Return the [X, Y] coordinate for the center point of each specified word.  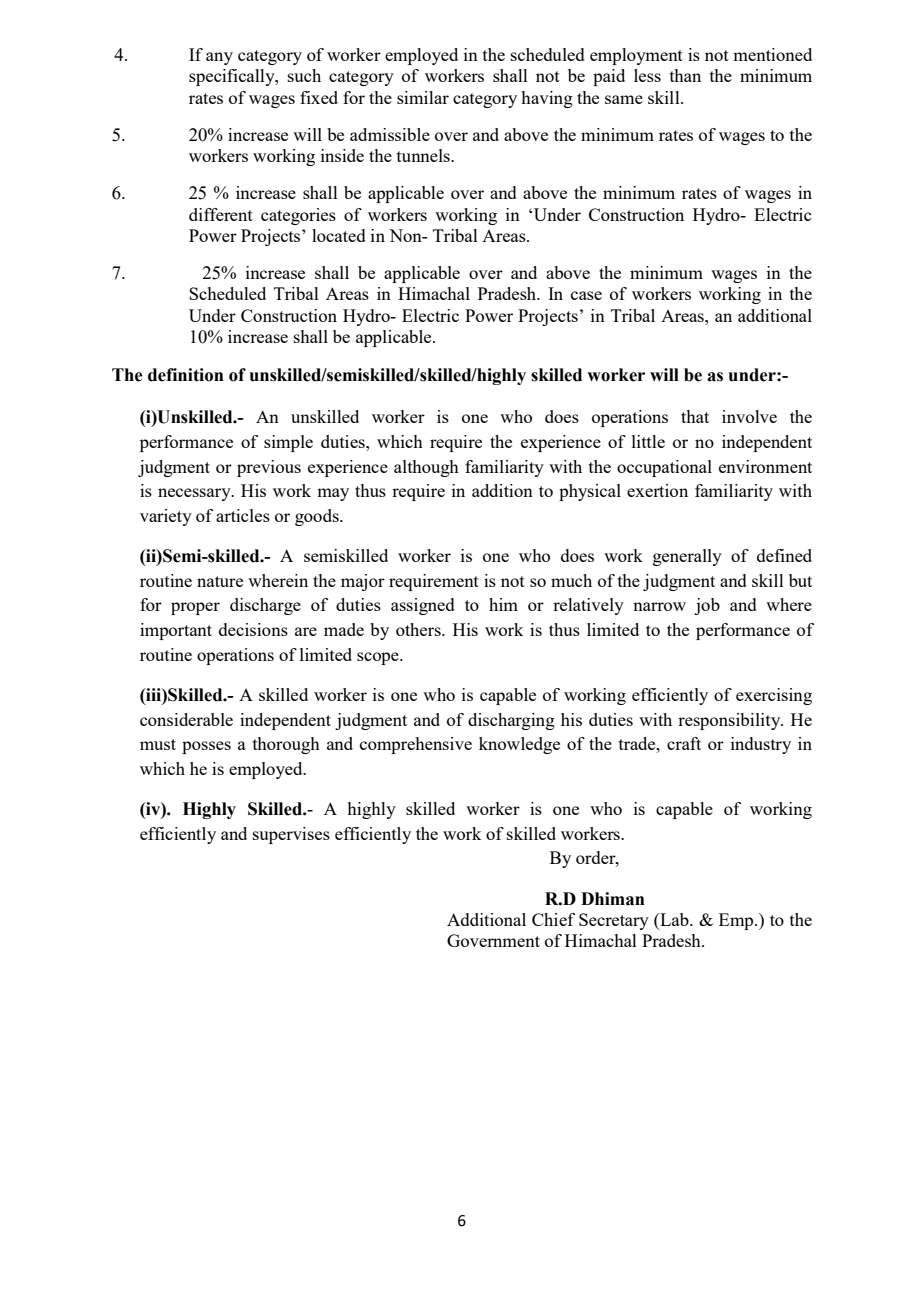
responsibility [730, 721]
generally [687, 557]
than [685, 75]
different [221, 214]
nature [220, 581]
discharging [511, 721]
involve [749, 416]
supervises [291, 835]
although [426, 468]
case [586, 295]
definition [186, 375]
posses [206, 747]
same [624, 99]
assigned [423, 606]
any [219, 58]
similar [423, 97]
